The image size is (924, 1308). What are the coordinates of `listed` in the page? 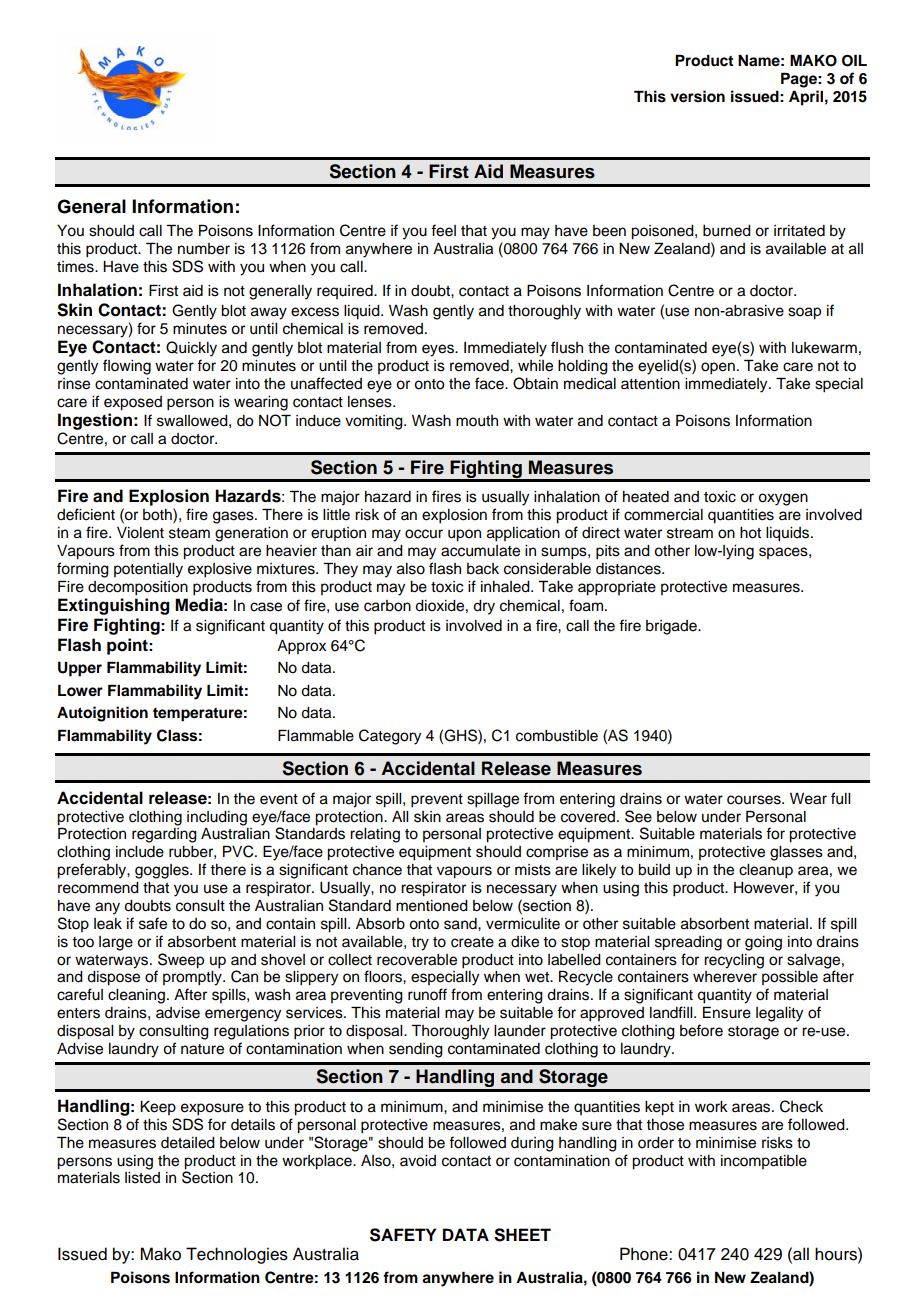 It's located at (142, 1178).
